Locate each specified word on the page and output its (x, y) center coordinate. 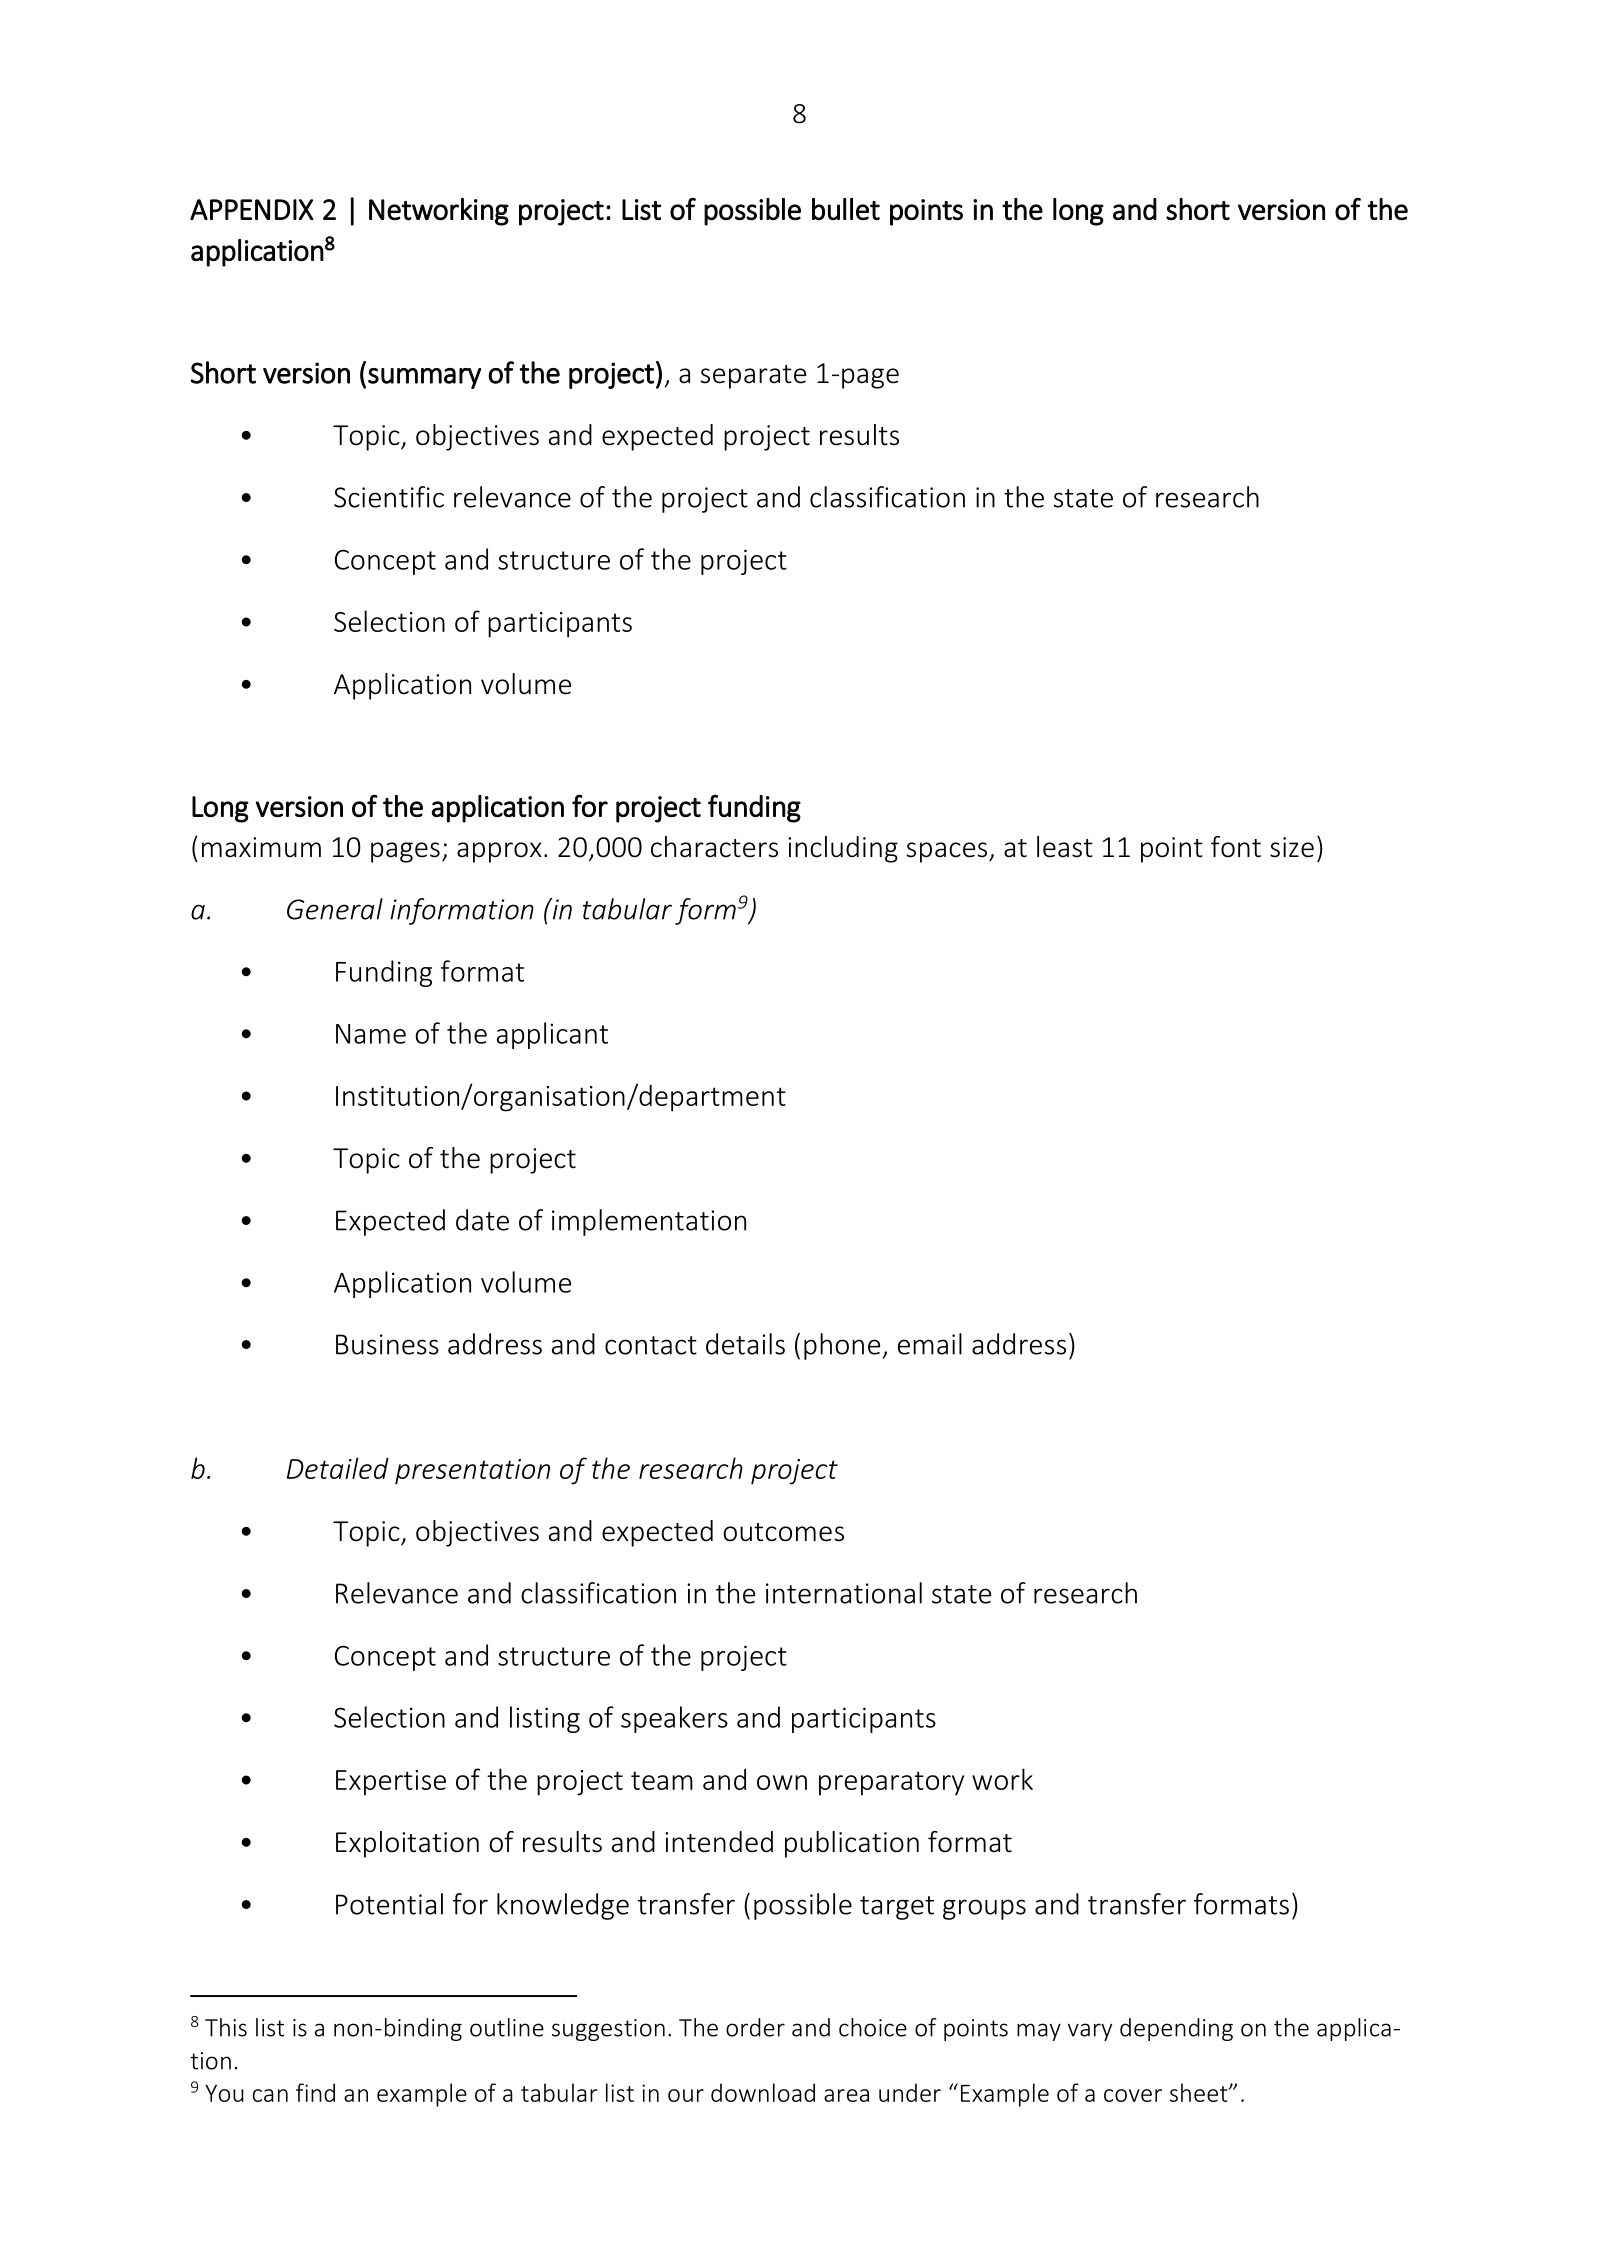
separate (753, 377)
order (755, 2027)
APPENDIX (252, 209)
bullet (846, 209)
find (315, 2092)
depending (1176, 2029)
